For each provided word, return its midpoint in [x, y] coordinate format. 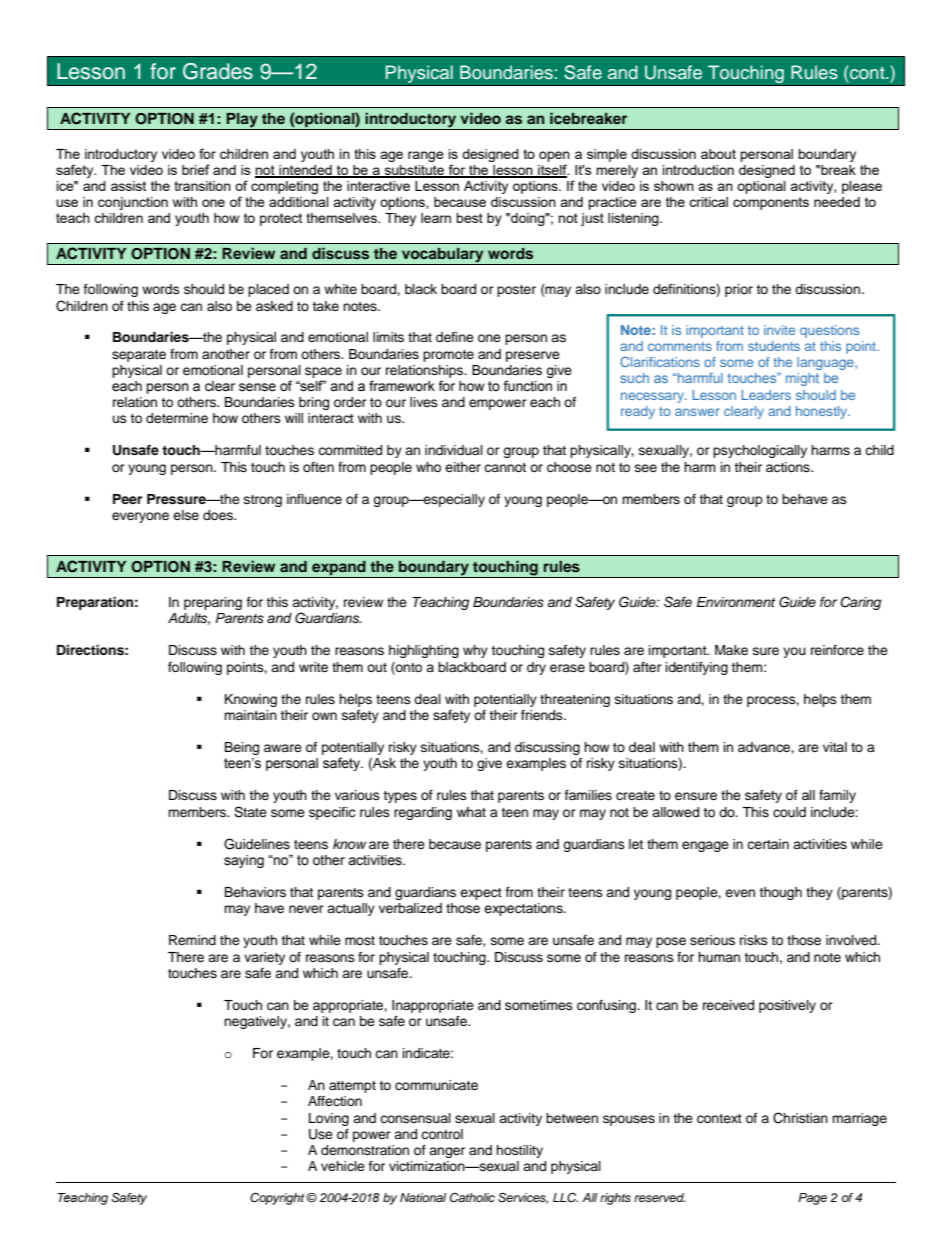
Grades [218, 71]
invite [779, 330]
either [463, 467]
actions [789, 467]
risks [754, 940]
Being [242, 748]
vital [835, 747]
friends [543, 715]
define [455, 337]
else [186, 515]
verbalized [410, 908]
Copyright [278, 1198]
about [718, 154]
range [426, 156]
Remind [192, 940]
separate [139, 356]
